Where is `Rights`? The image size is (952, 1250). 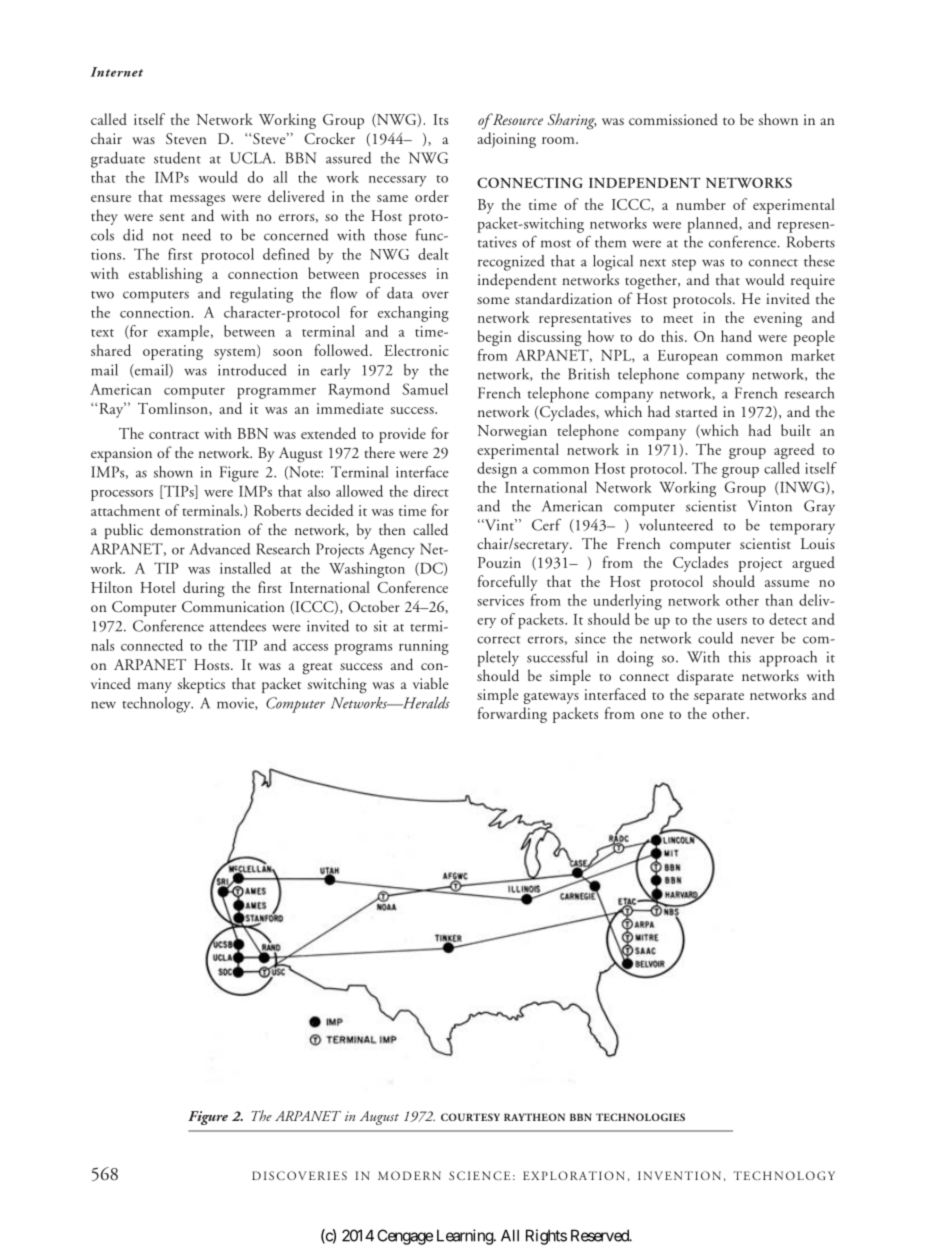
Rights is located at coordinates (546, 1237).
